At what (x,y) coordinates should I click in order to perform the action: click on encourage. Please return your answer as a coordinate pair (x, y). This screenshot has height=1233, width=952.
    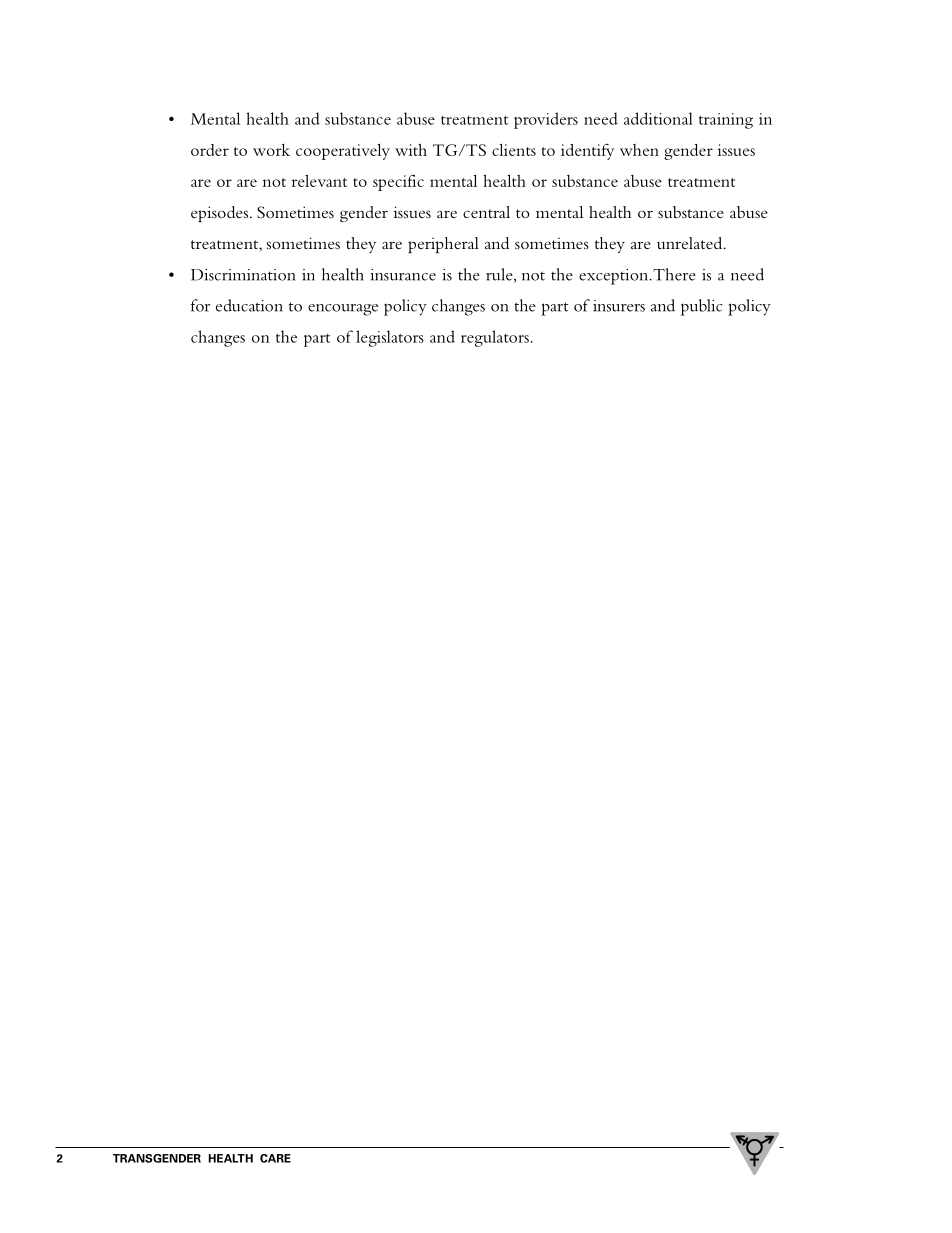
    Looking at the image, I should click on (343, 310).
